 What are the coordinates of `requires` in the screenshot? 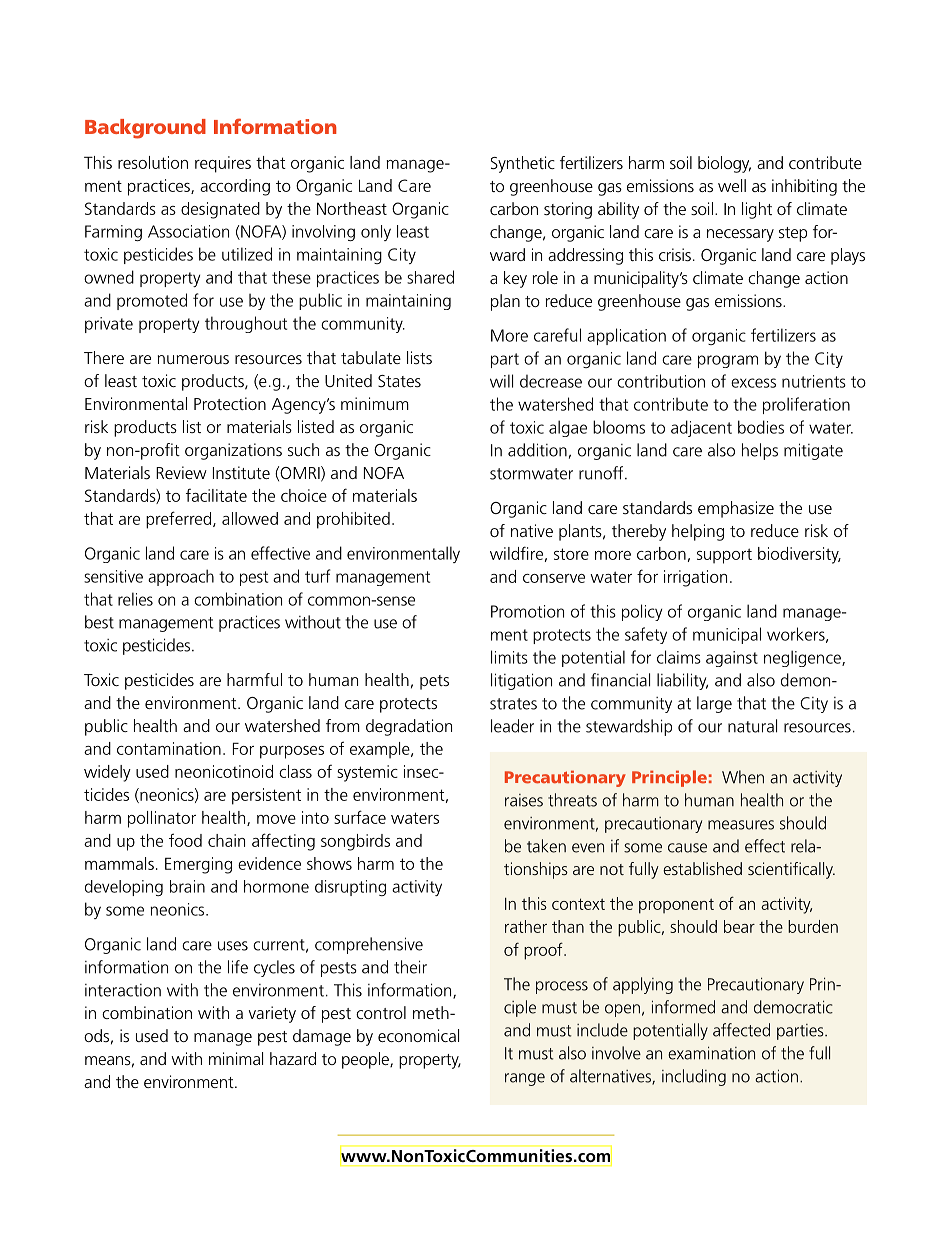 It's located at (223, 164).
